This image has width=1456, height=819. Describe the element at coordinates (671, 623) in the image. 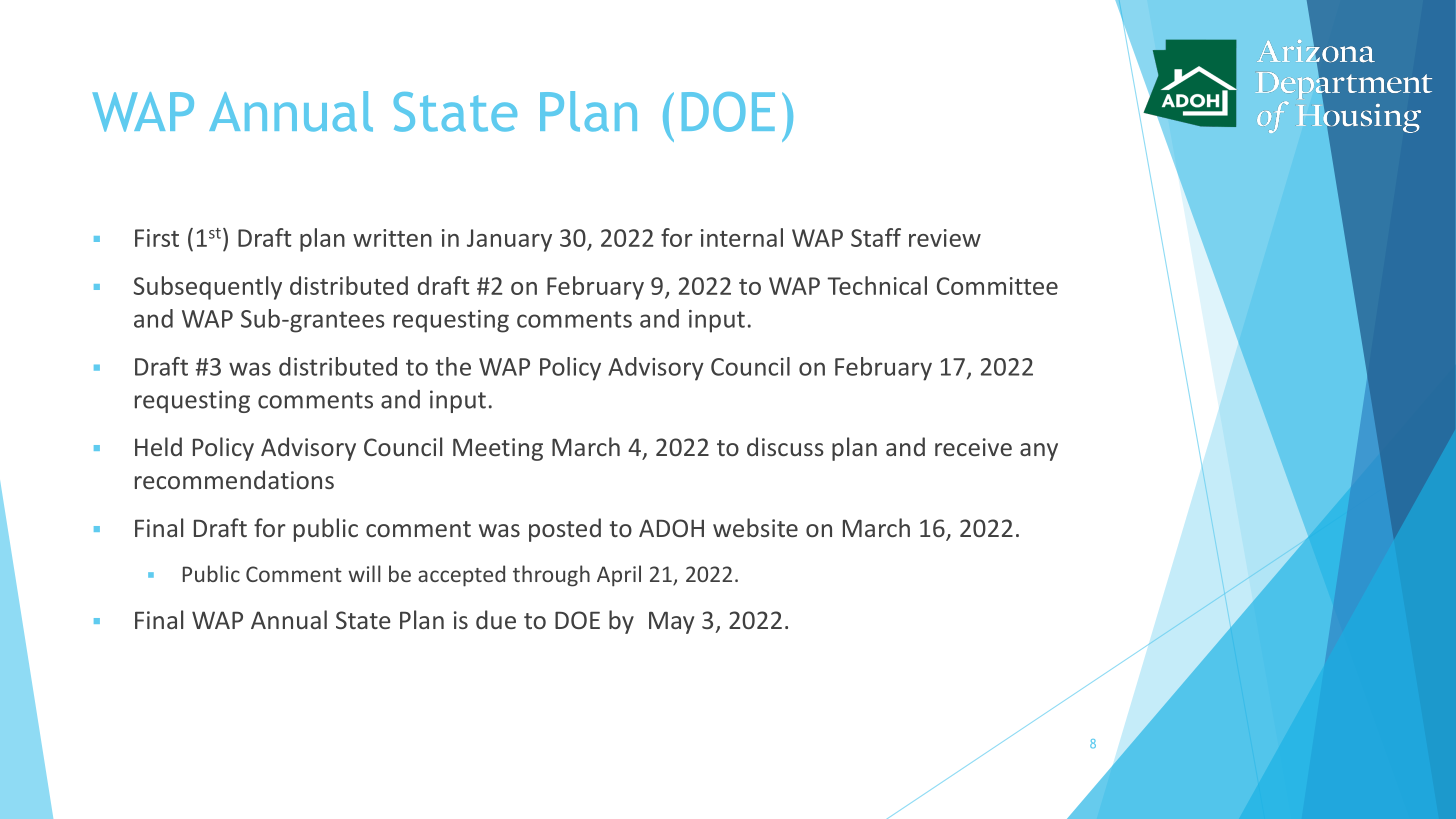

I see `May` at that location.
